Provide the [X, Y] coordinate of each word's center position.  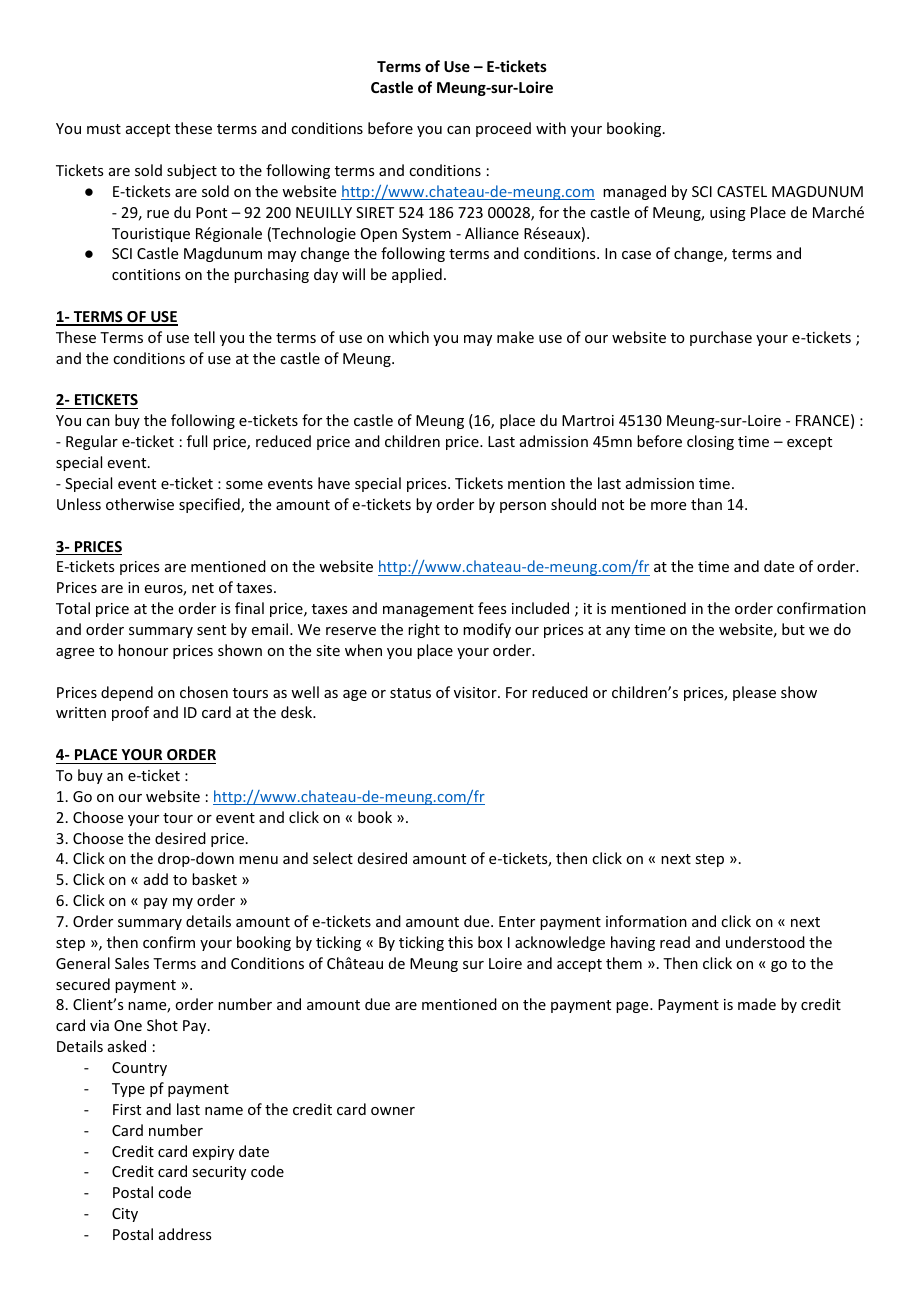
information [646, 921]
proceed [503, 129]
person [523, 507]
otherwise [140, 504]
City [125, 1215]
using [728, 214]
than [706, 504]
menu [258, 860]
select [333, 858]
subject [192, 171]
